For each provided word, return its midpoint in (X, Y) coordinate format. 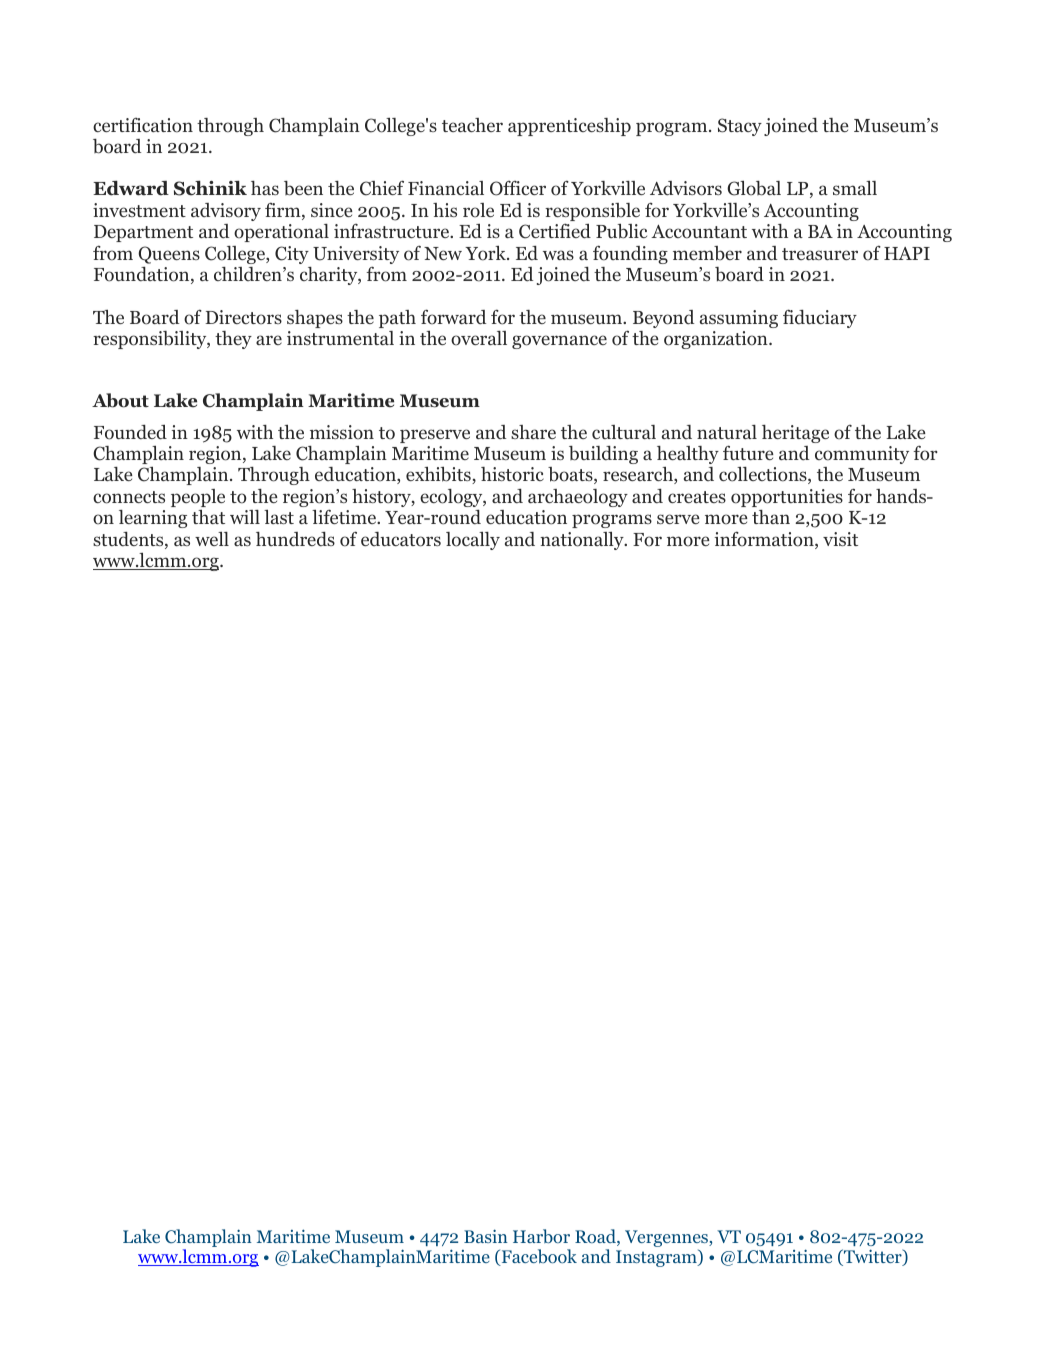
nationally (583, 541)
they (233, 340)
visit (840, 539)
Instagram (657, 1258)
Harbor (541, 1236)
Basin (486, 1236)
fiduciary (820, 318)
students (129, 540)
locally (473, 541)
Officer (518, 188)
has (265, 188)
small (855, 188)
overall (479, 338)
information (765, 540)
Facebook (538, 1257)
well (212, 539)
